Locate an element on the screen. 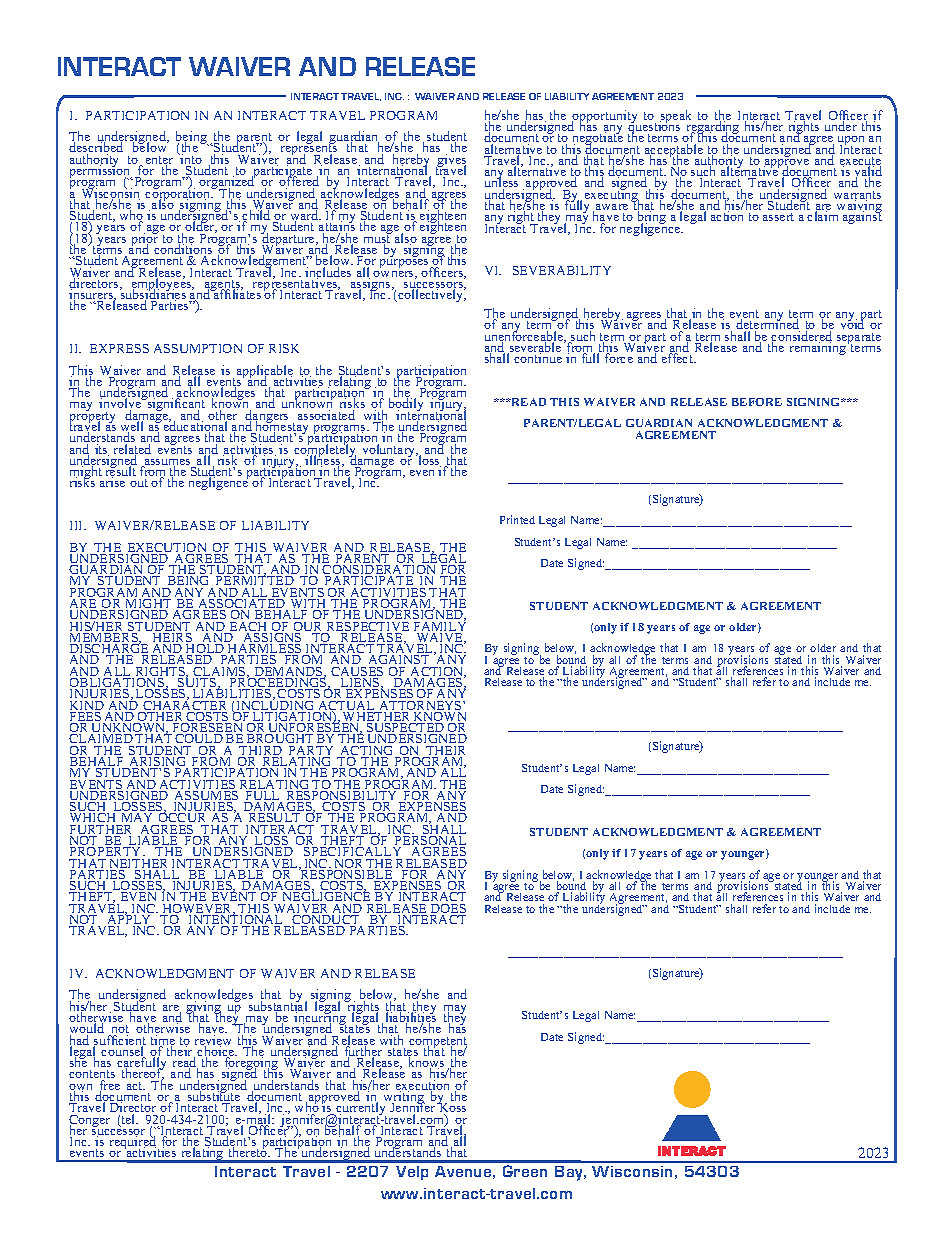 This screenshot has width=952, height=1233. BEFORE is located at coordinates (757, 402).
